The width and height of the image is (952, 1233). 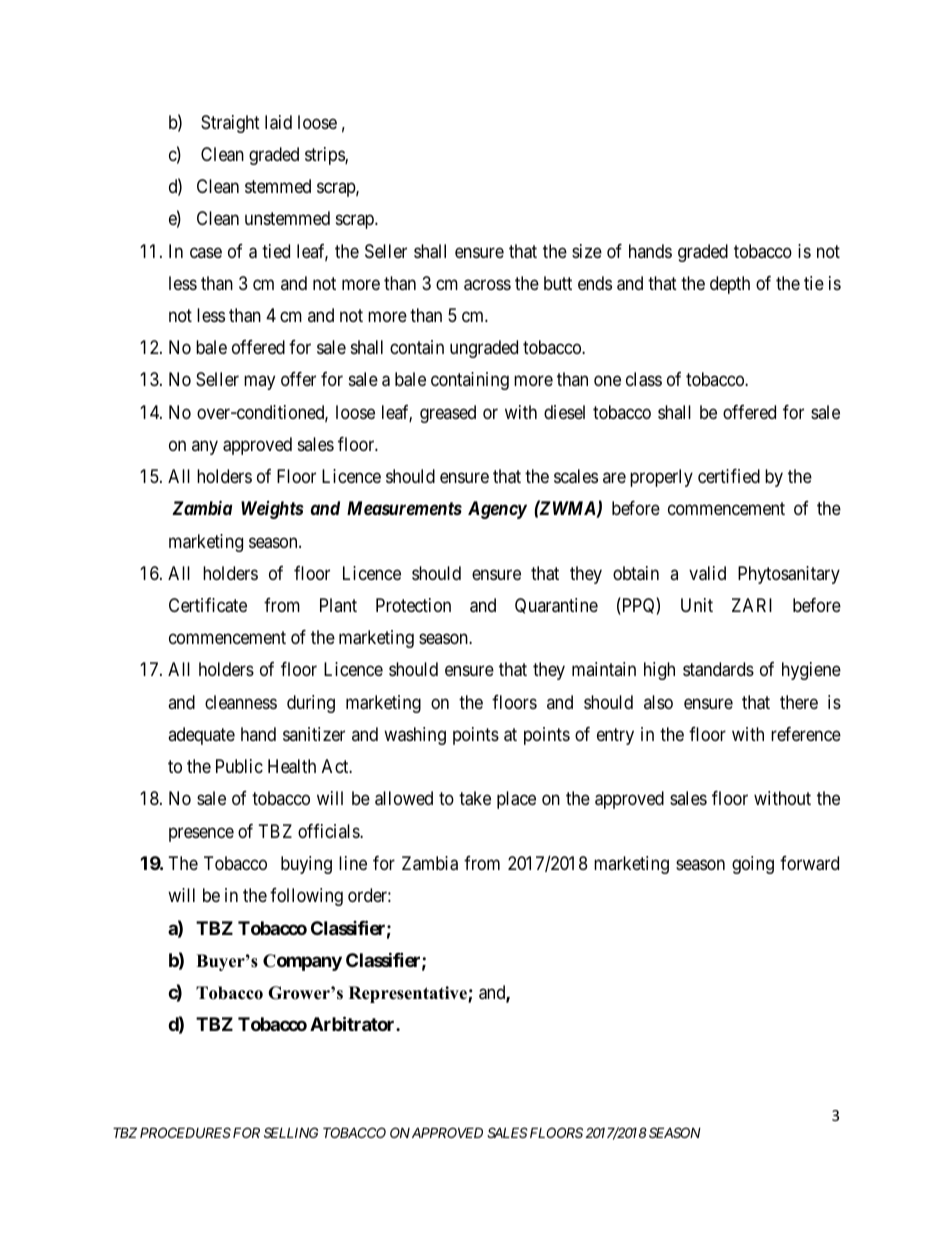 I want to click on going, so click(x=753, y=865).
